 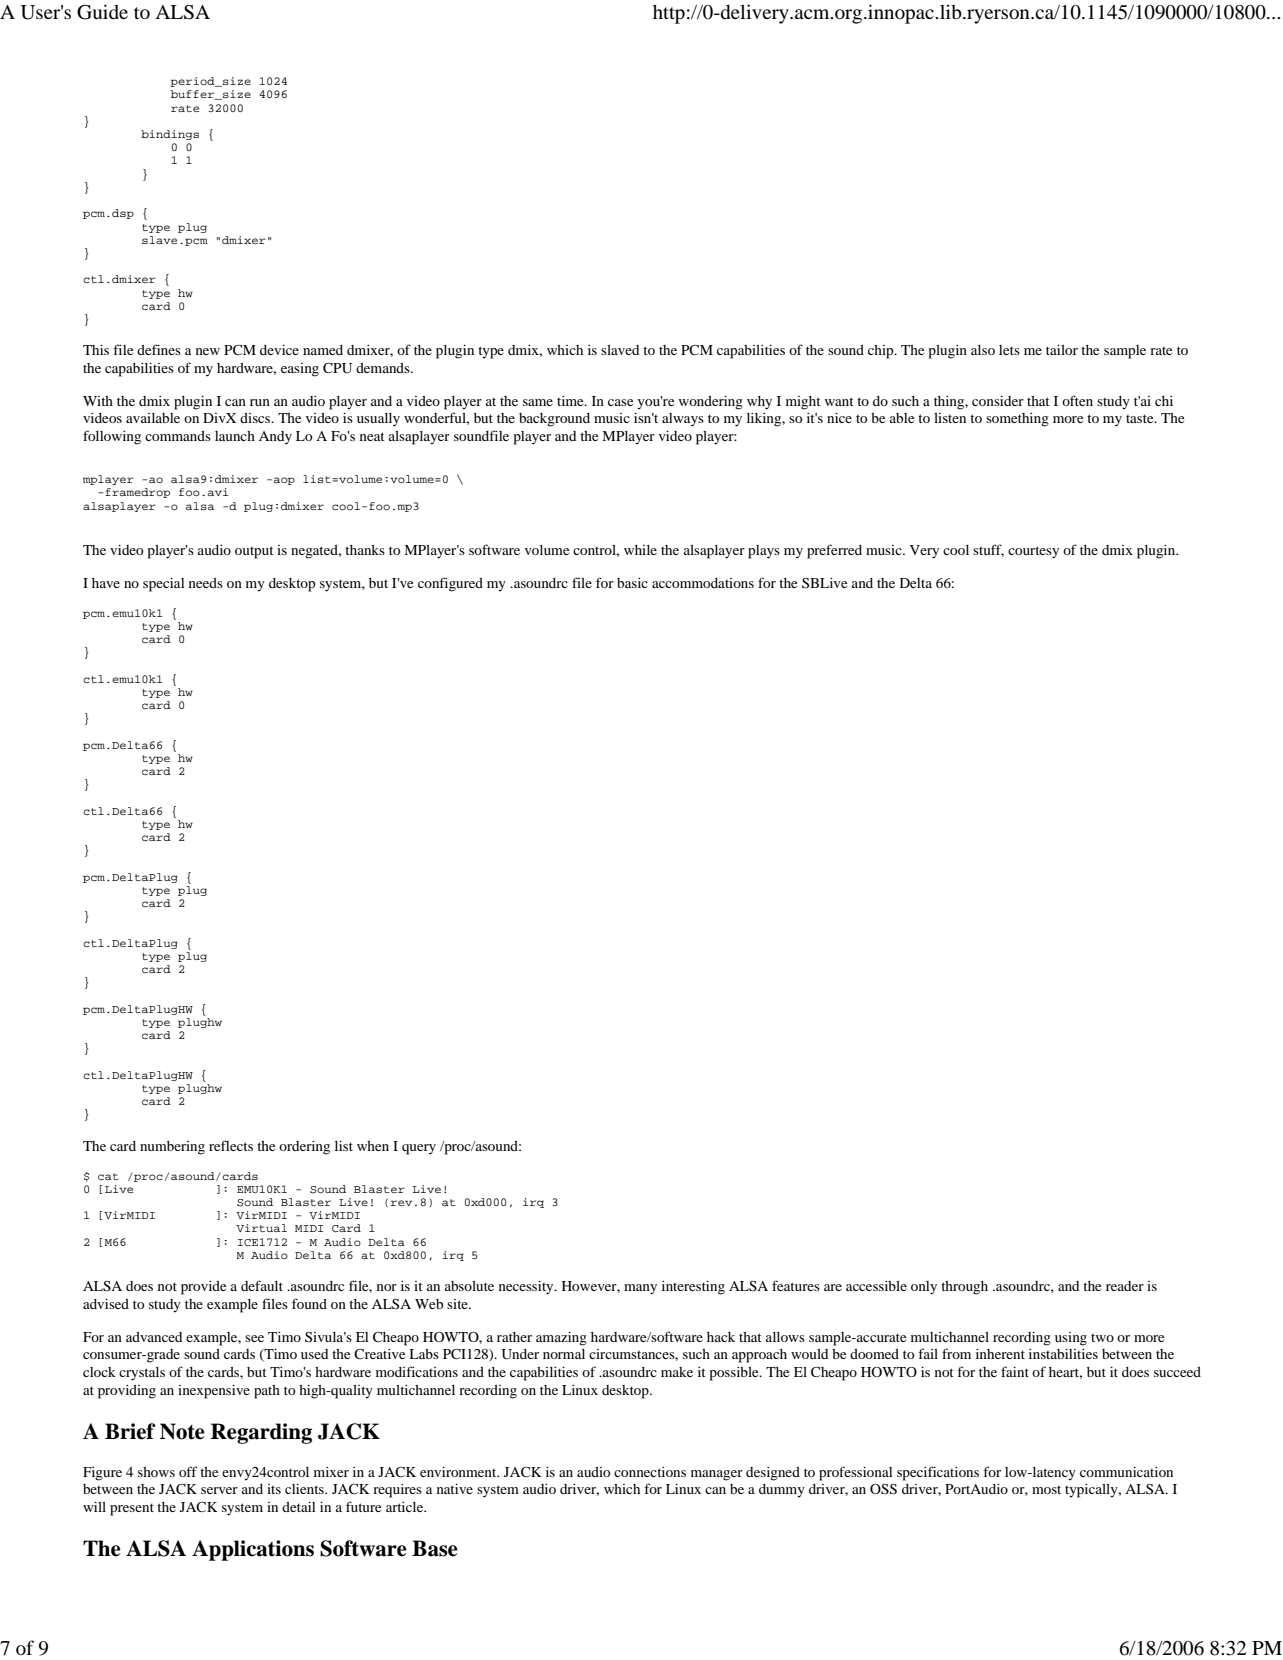 I want to click on bindings, so click(x=170, y=135).
